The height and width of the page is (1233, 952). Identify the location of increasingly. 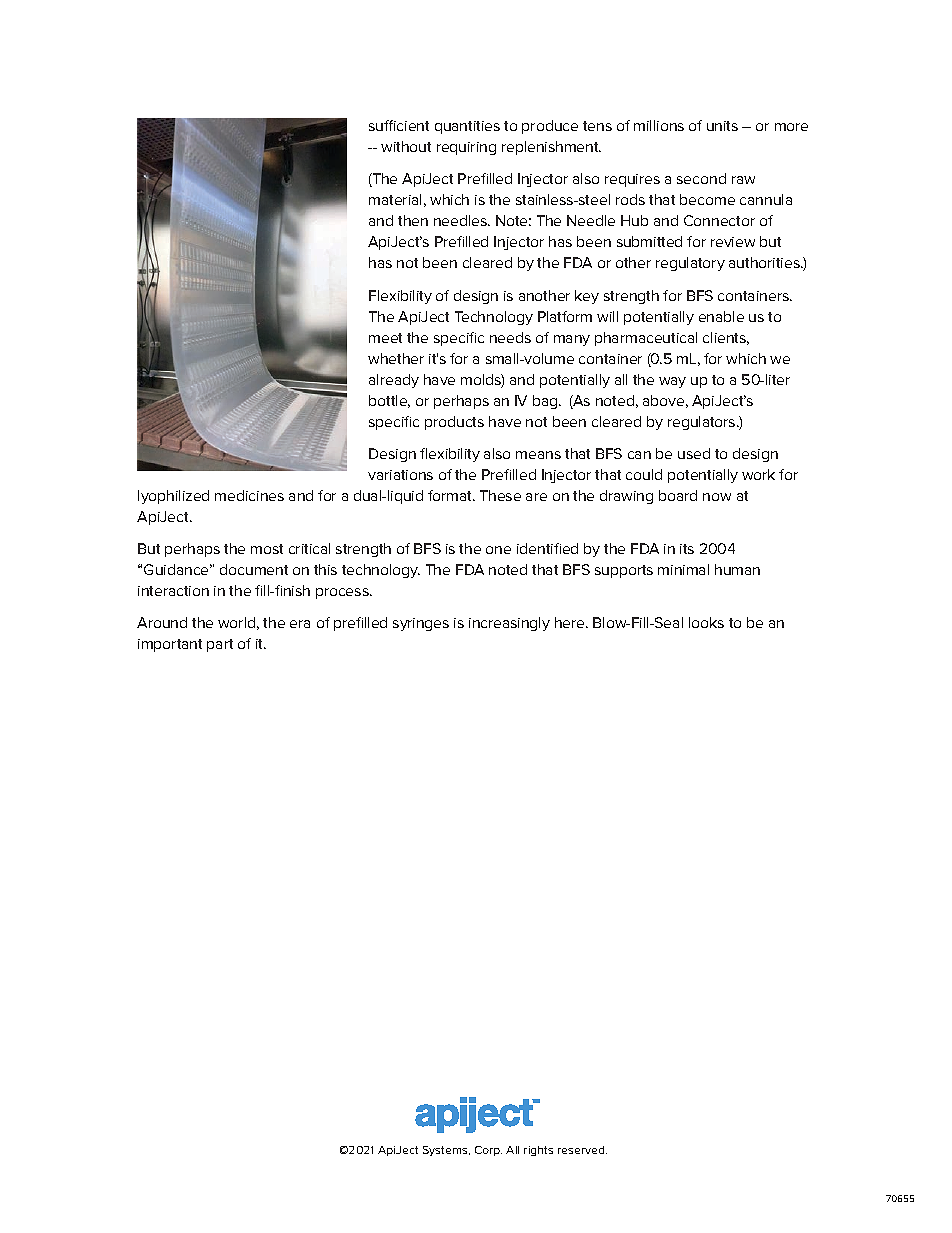
(509, 624).
